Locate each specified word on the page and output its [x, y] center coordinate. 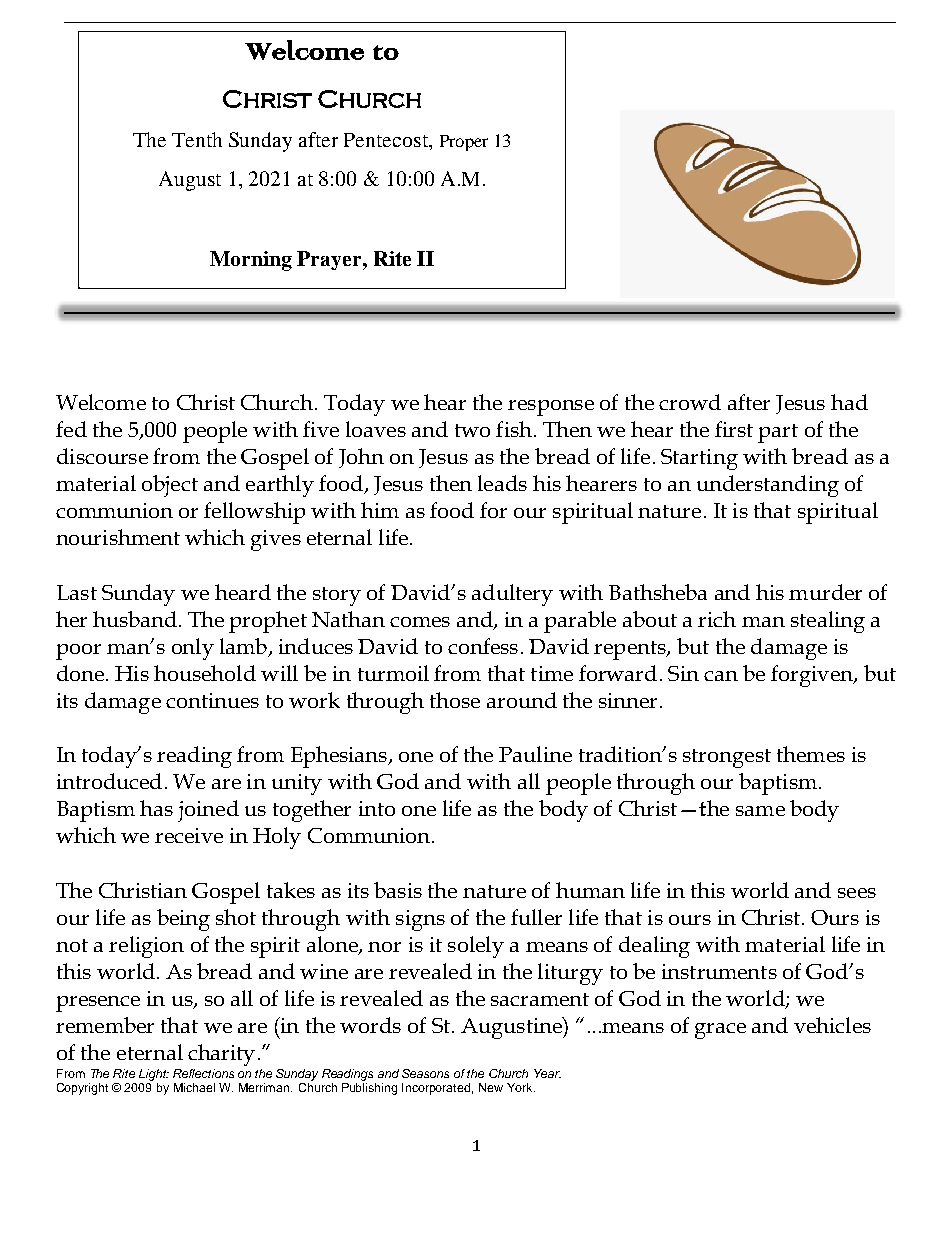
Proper [464, 143]
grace [720, 1031]
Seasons [425, 1073]
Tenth [197, 139]
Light [154, 1075]
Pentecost [387, 140]
